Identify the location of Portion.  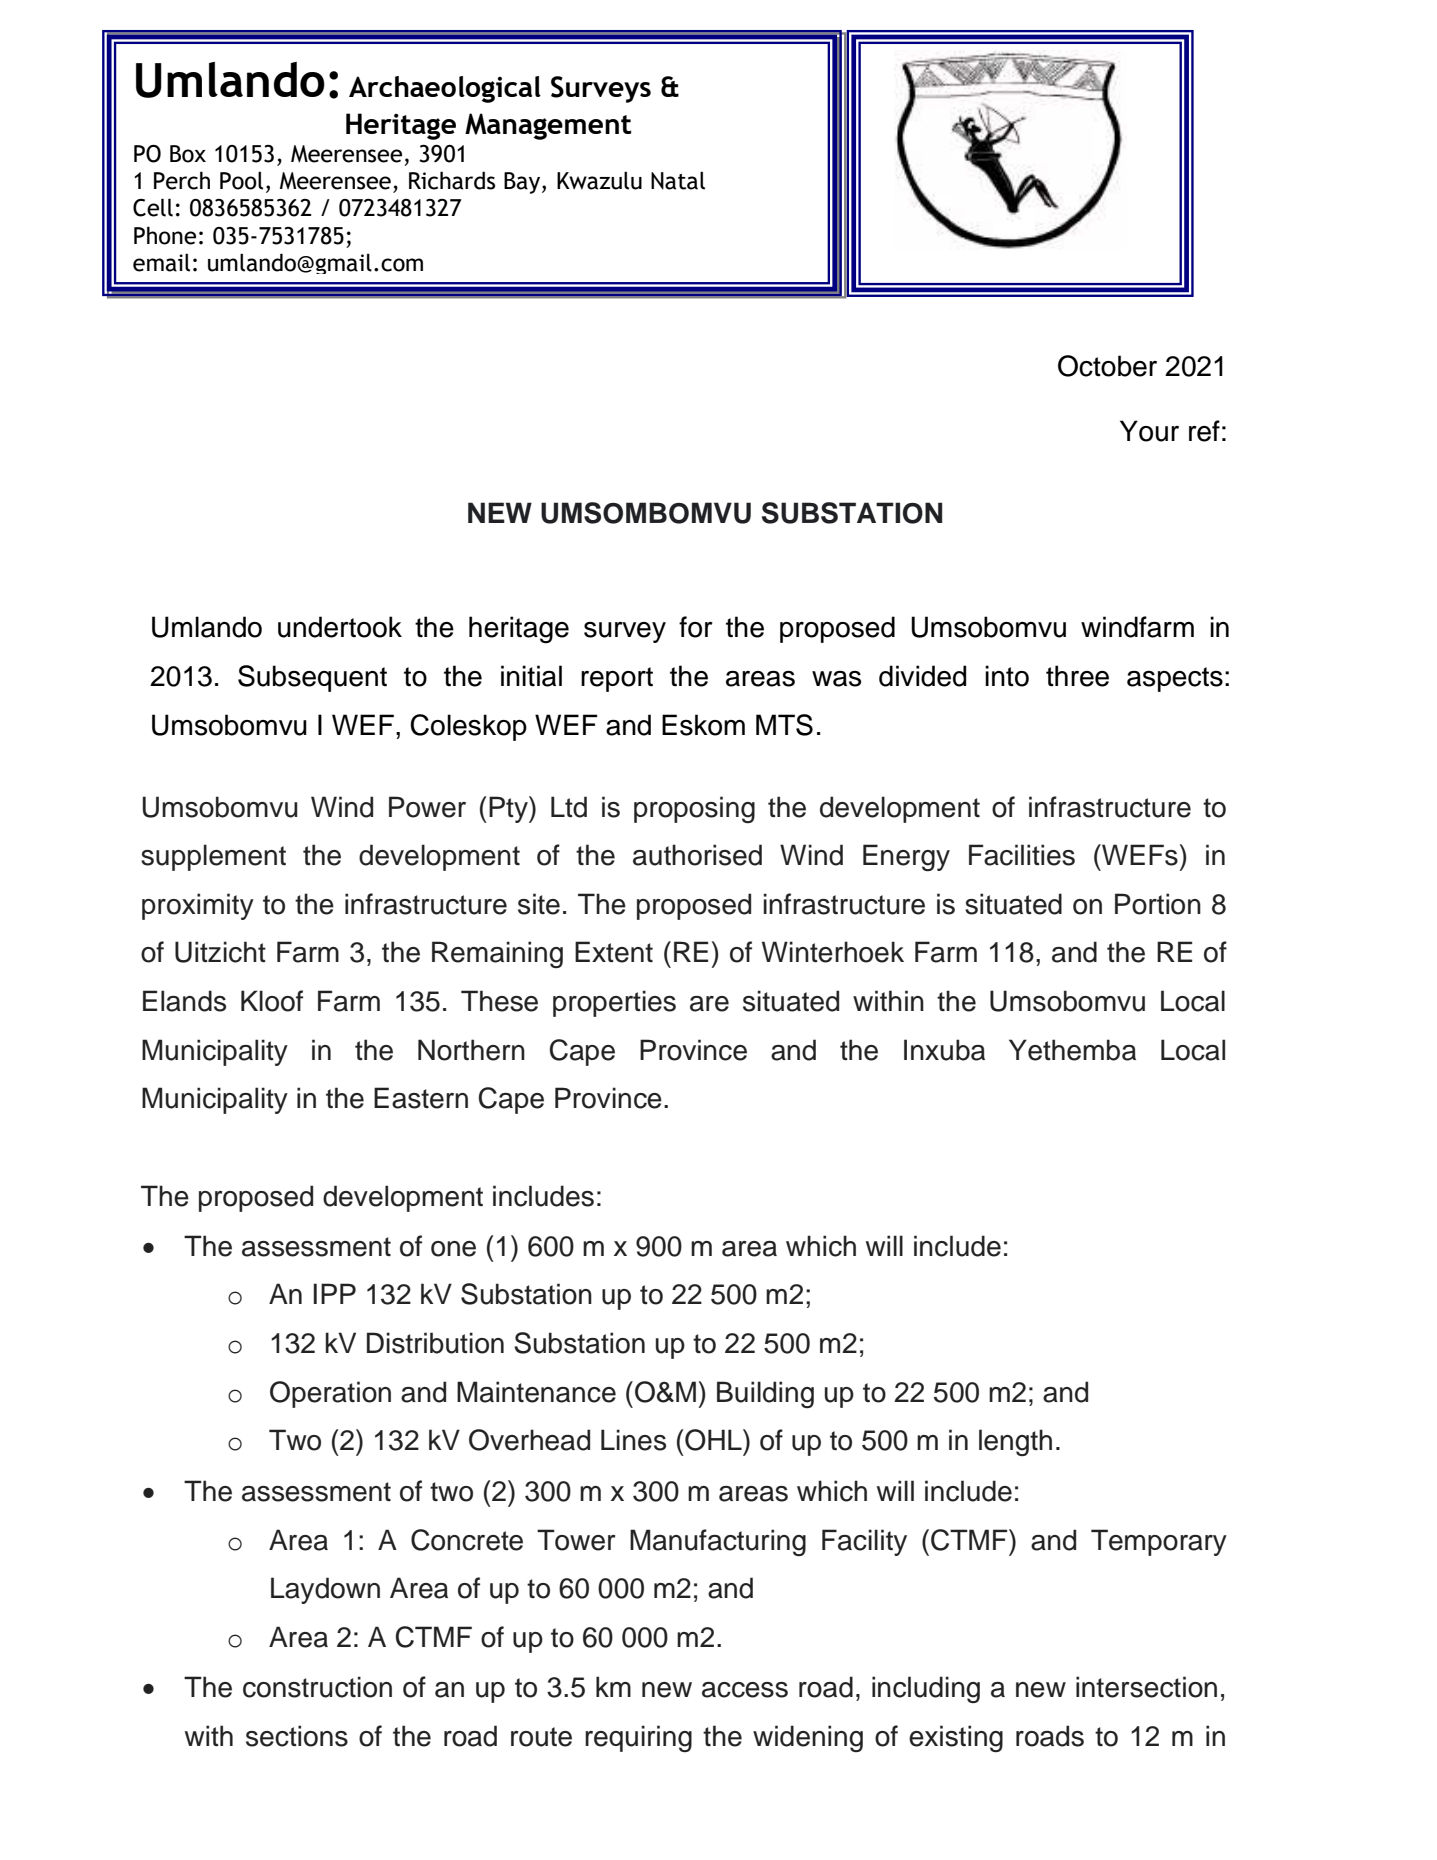
(1158, 904).
